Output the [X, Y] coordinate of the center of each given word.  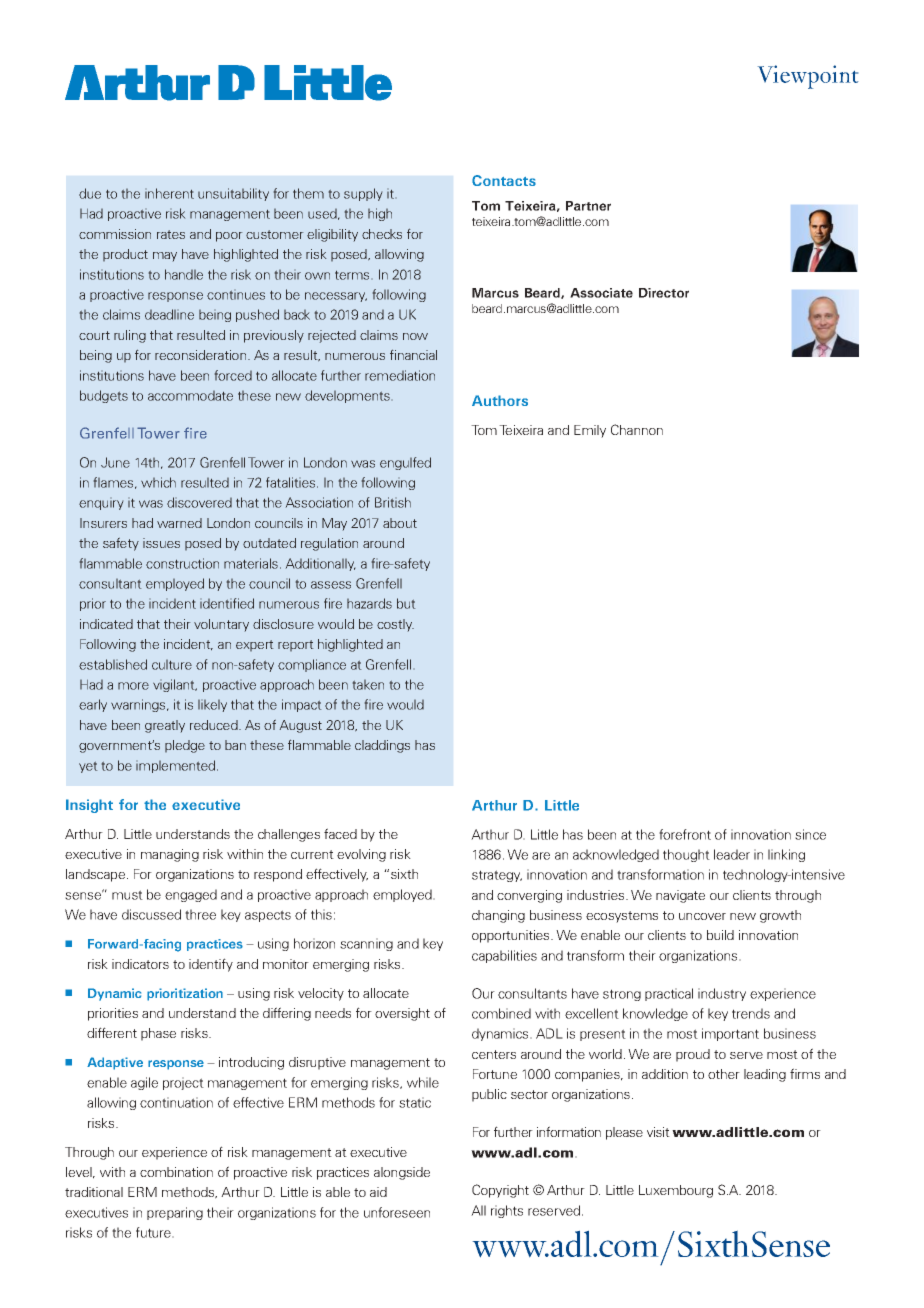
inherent [169, 193]
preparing [175, 1213]
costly [395, 625]
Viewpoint [808, 77]
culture [172, 665]
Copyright [500, 1191]
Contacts [504, 180]
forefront [685, 834]
